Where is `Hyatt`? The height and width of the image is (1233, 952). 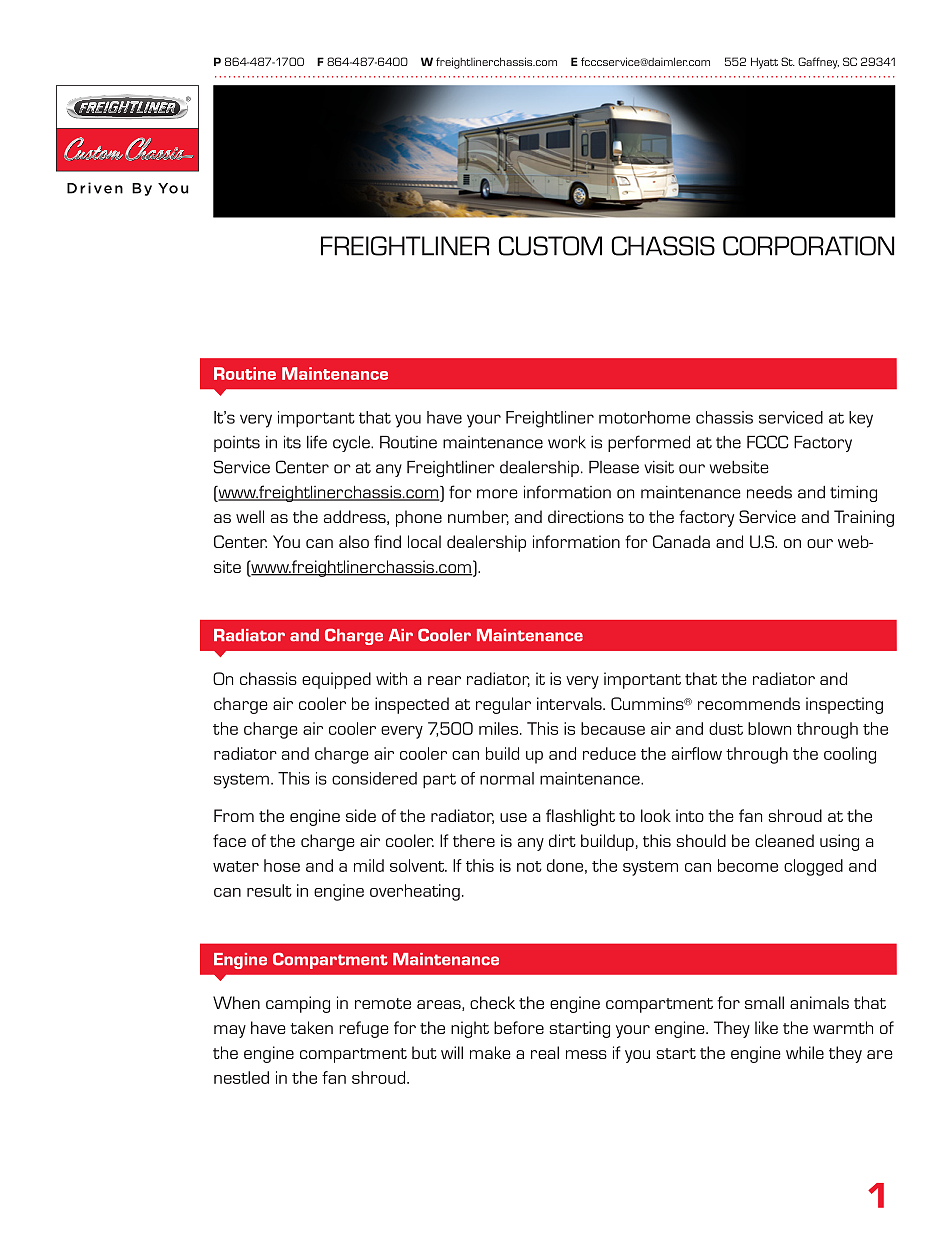 Hyatt is located at coordinates (764, 63).
